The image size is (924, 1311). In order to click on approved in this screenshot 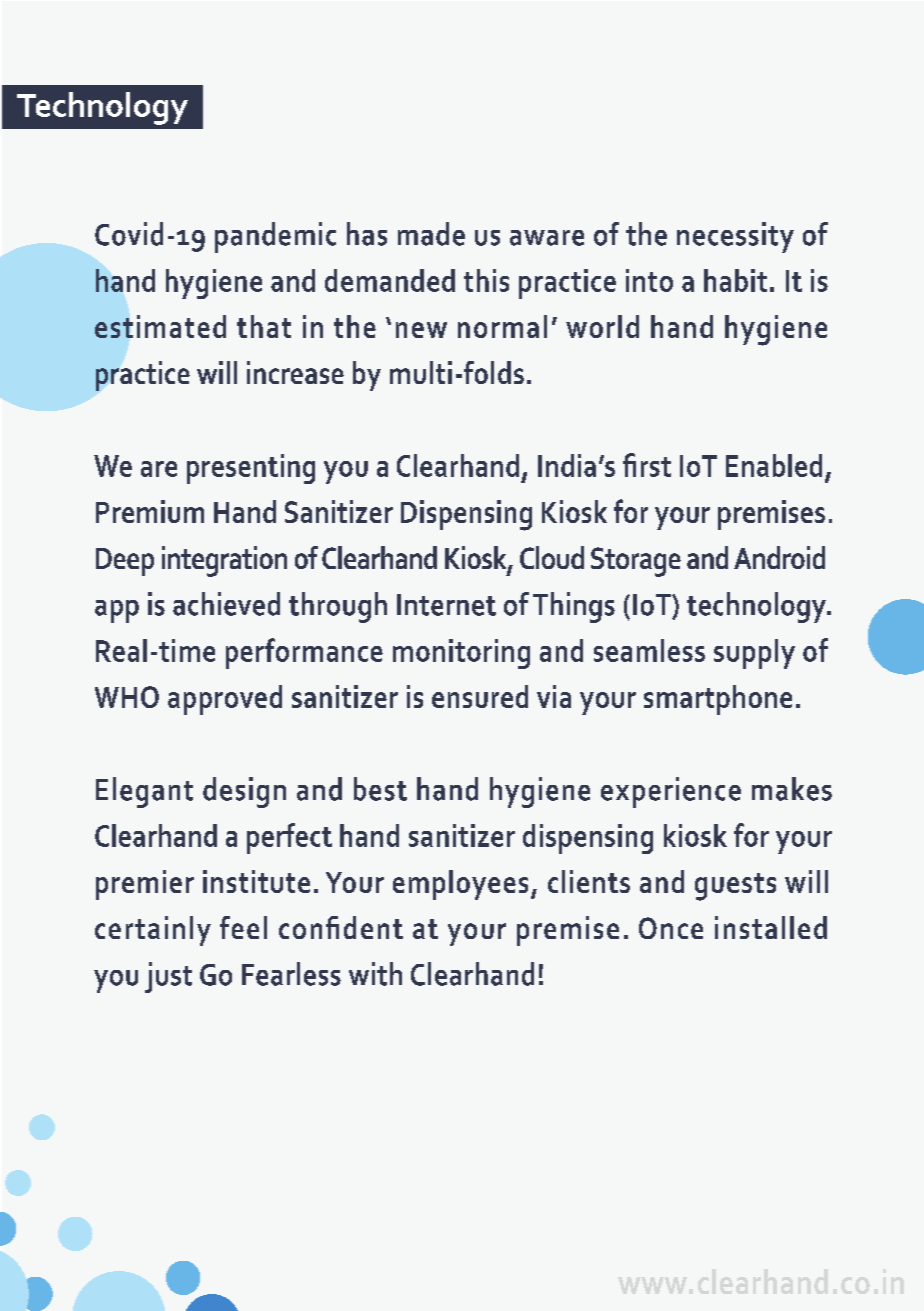, I will do `click(225, 700)`.
